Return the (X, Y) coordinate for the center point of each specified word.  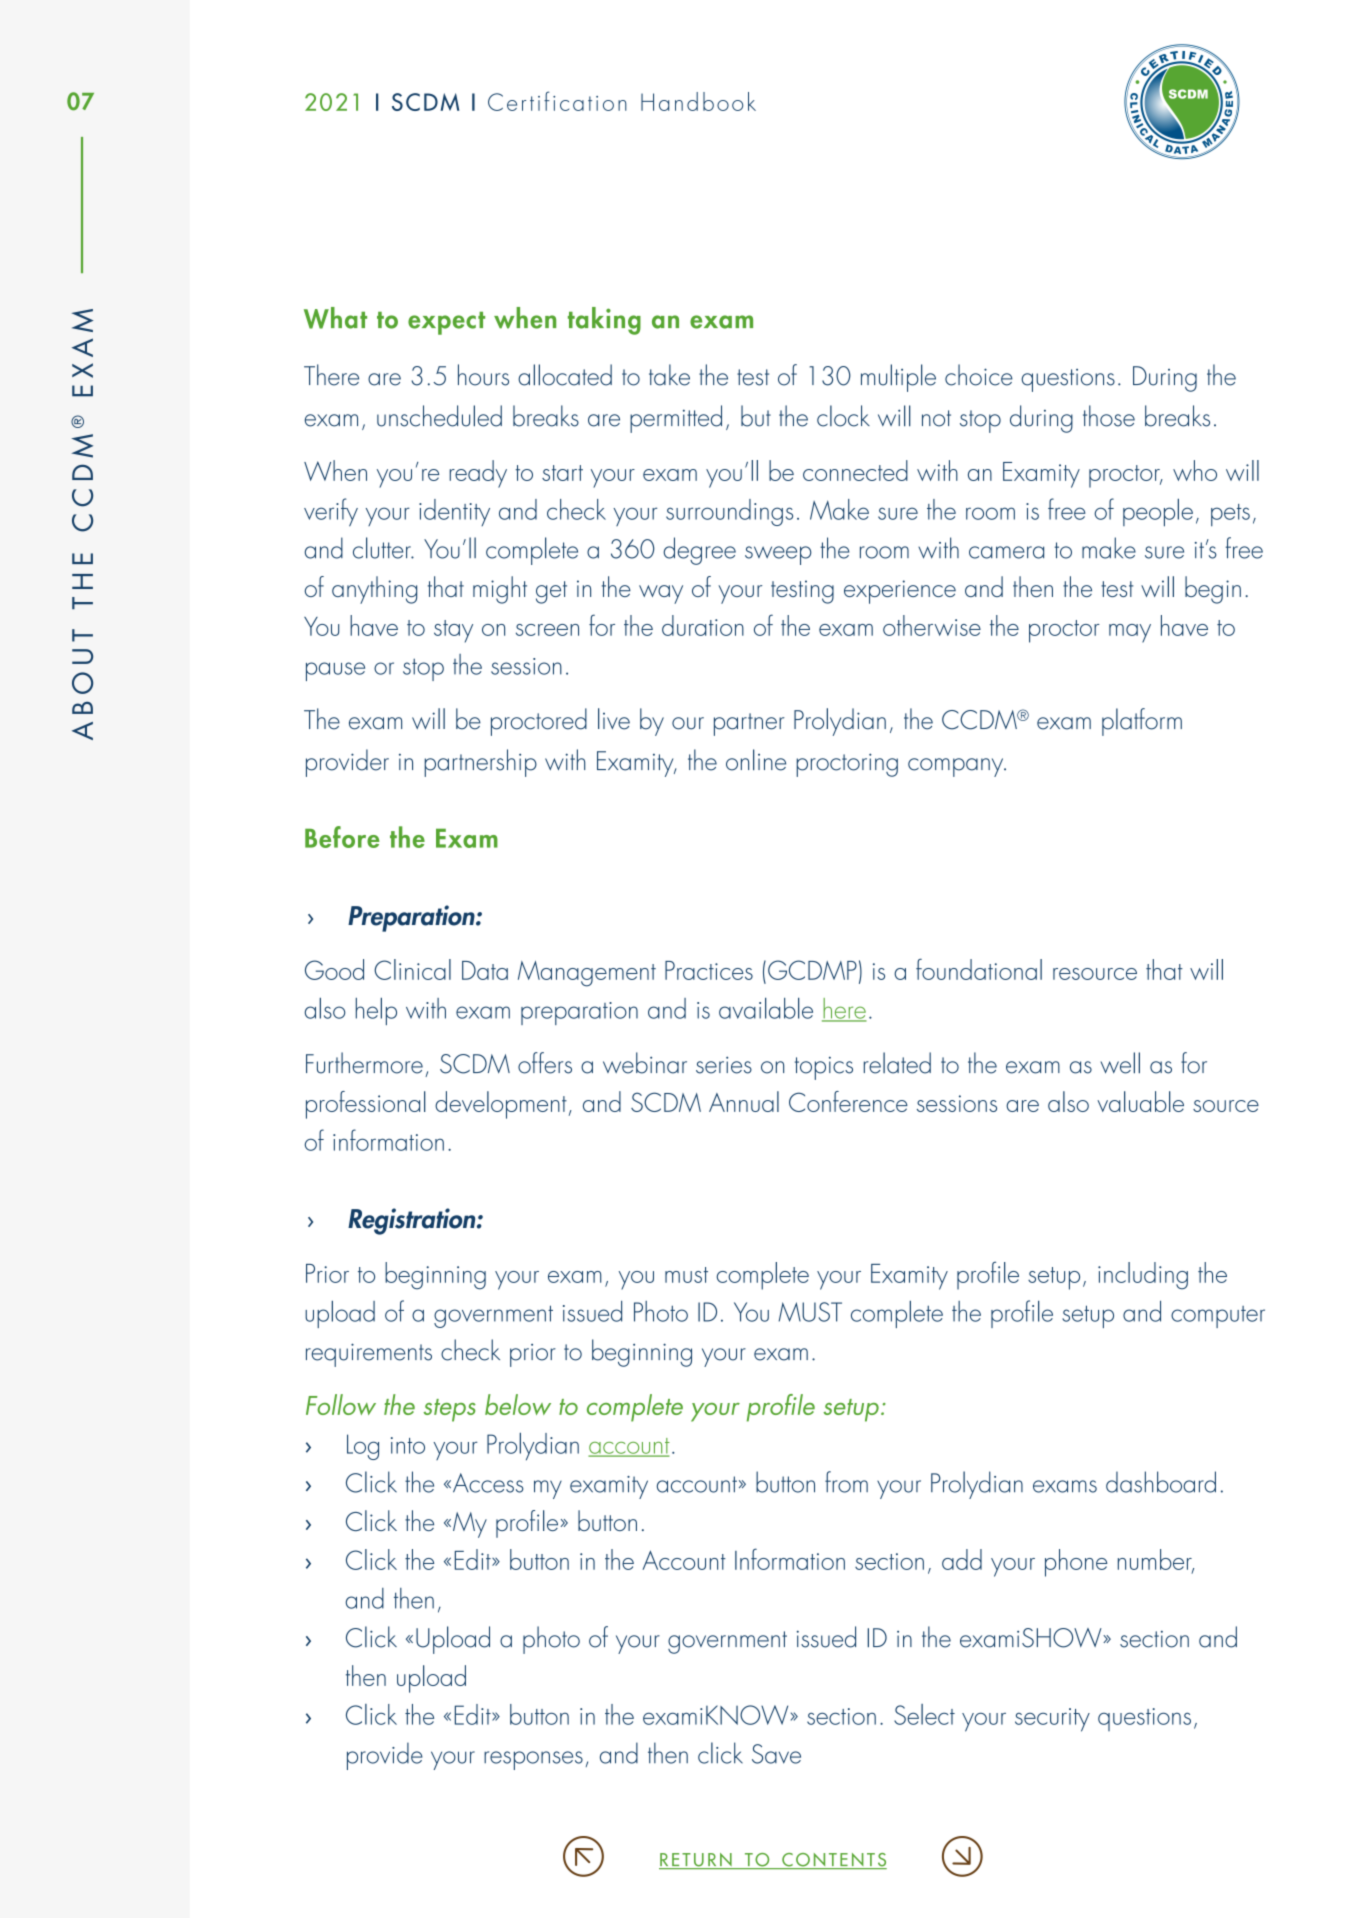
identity (454, 512)
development (501, 1105)
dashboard (1161, 1482)
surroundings (729, 512)
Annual (744, 1101)
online (756, 760)
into (408, 1445)
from (846, 1482)
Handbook (698, 101)
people (1158, 512)
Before (342, 837)
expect (446, 323)
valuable (1140, 1101)
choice (979, 375)
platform (1142, 722)
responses (533, 1760)
